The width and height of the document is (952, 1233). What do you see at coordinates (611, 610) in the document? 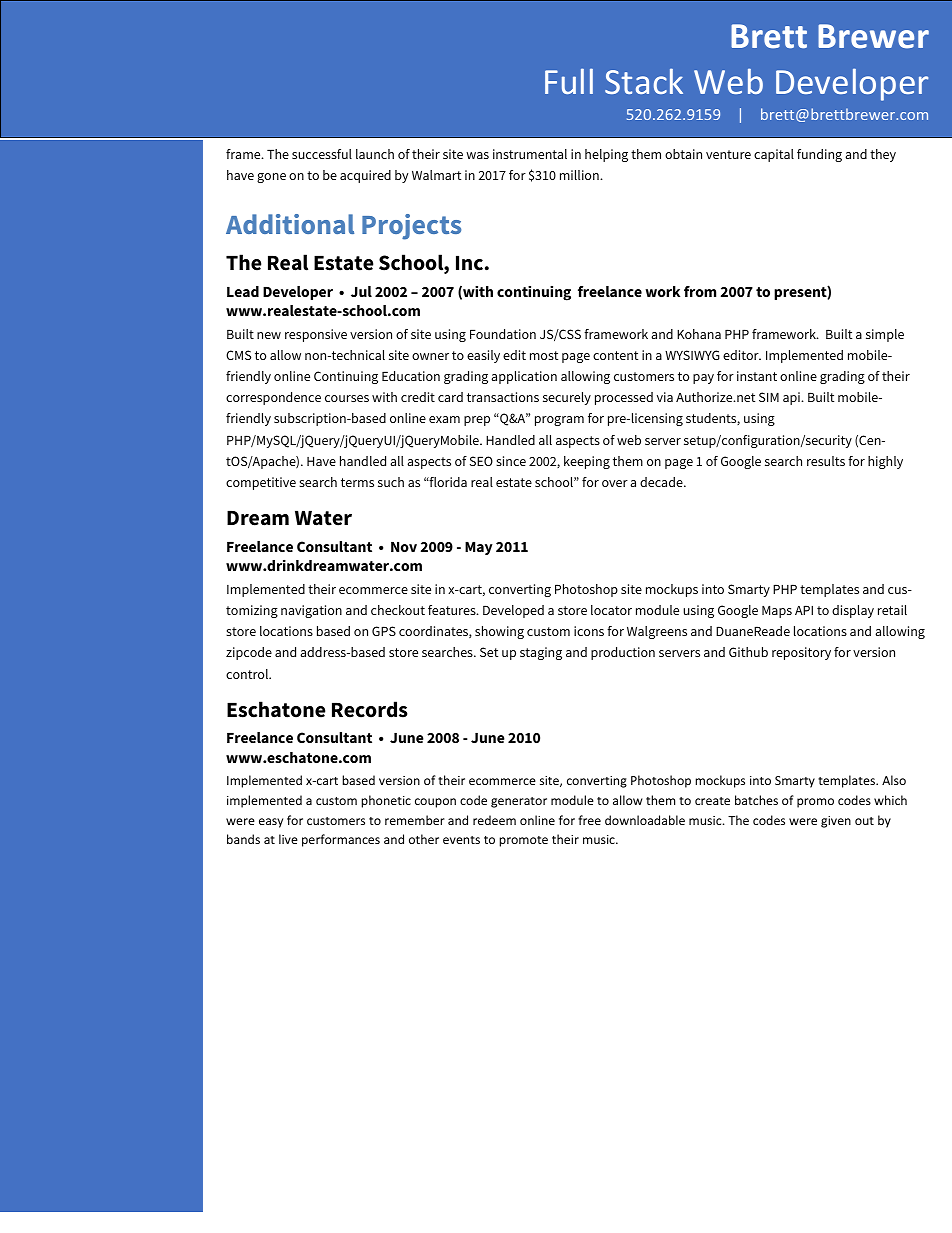
I see `locator` at bounding box center [611, 610].
